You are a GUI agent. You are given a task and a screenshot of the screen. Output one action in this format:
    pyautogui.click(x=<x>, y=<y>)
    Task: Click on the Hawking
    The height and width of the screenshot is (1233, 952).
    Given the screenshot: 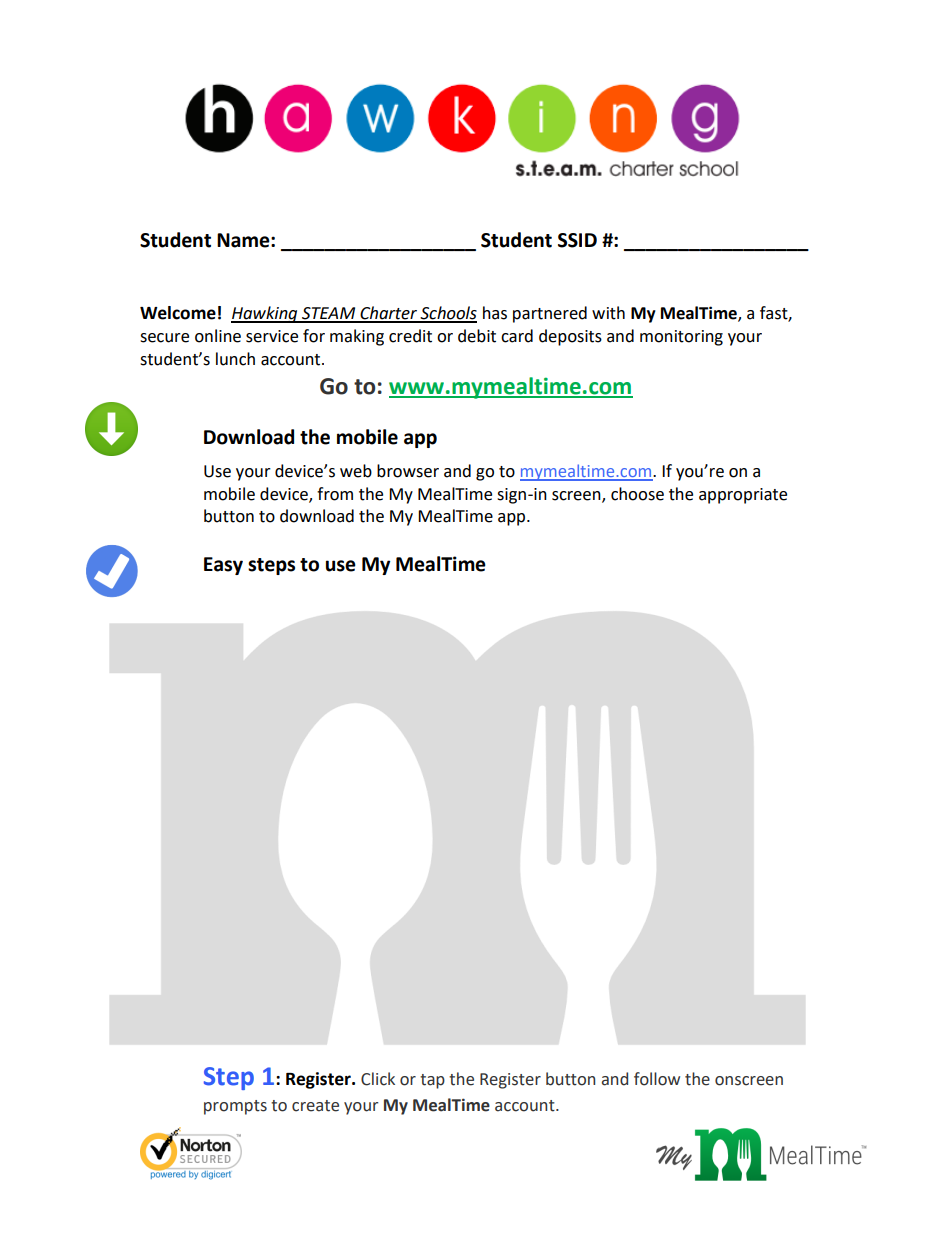 What is the action you would take?
    pyautogui.click(x=265, y=314)
